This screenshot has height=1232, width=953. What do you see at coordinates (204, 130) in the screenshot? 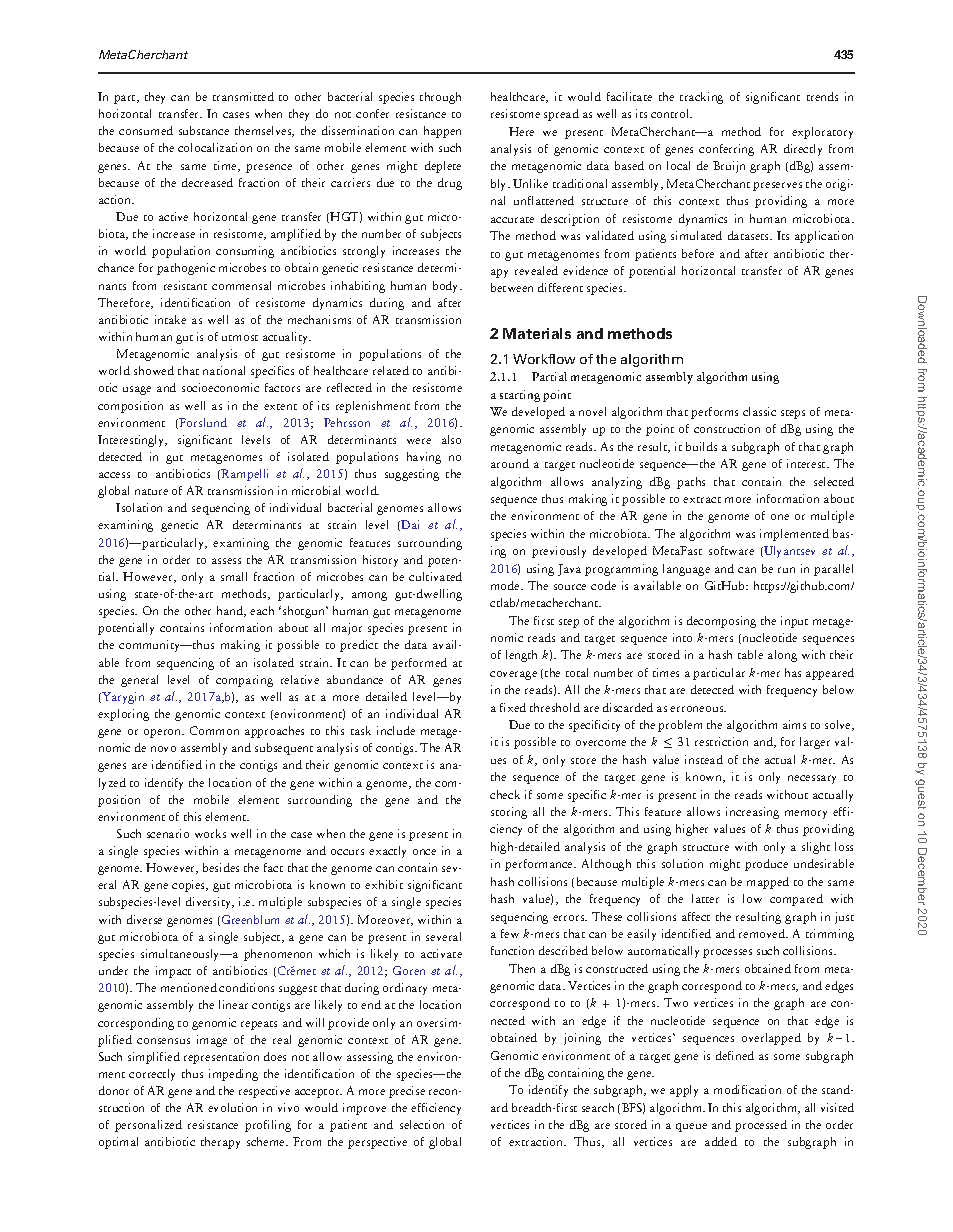
I see `substance` at bounding box center [204, 130].
